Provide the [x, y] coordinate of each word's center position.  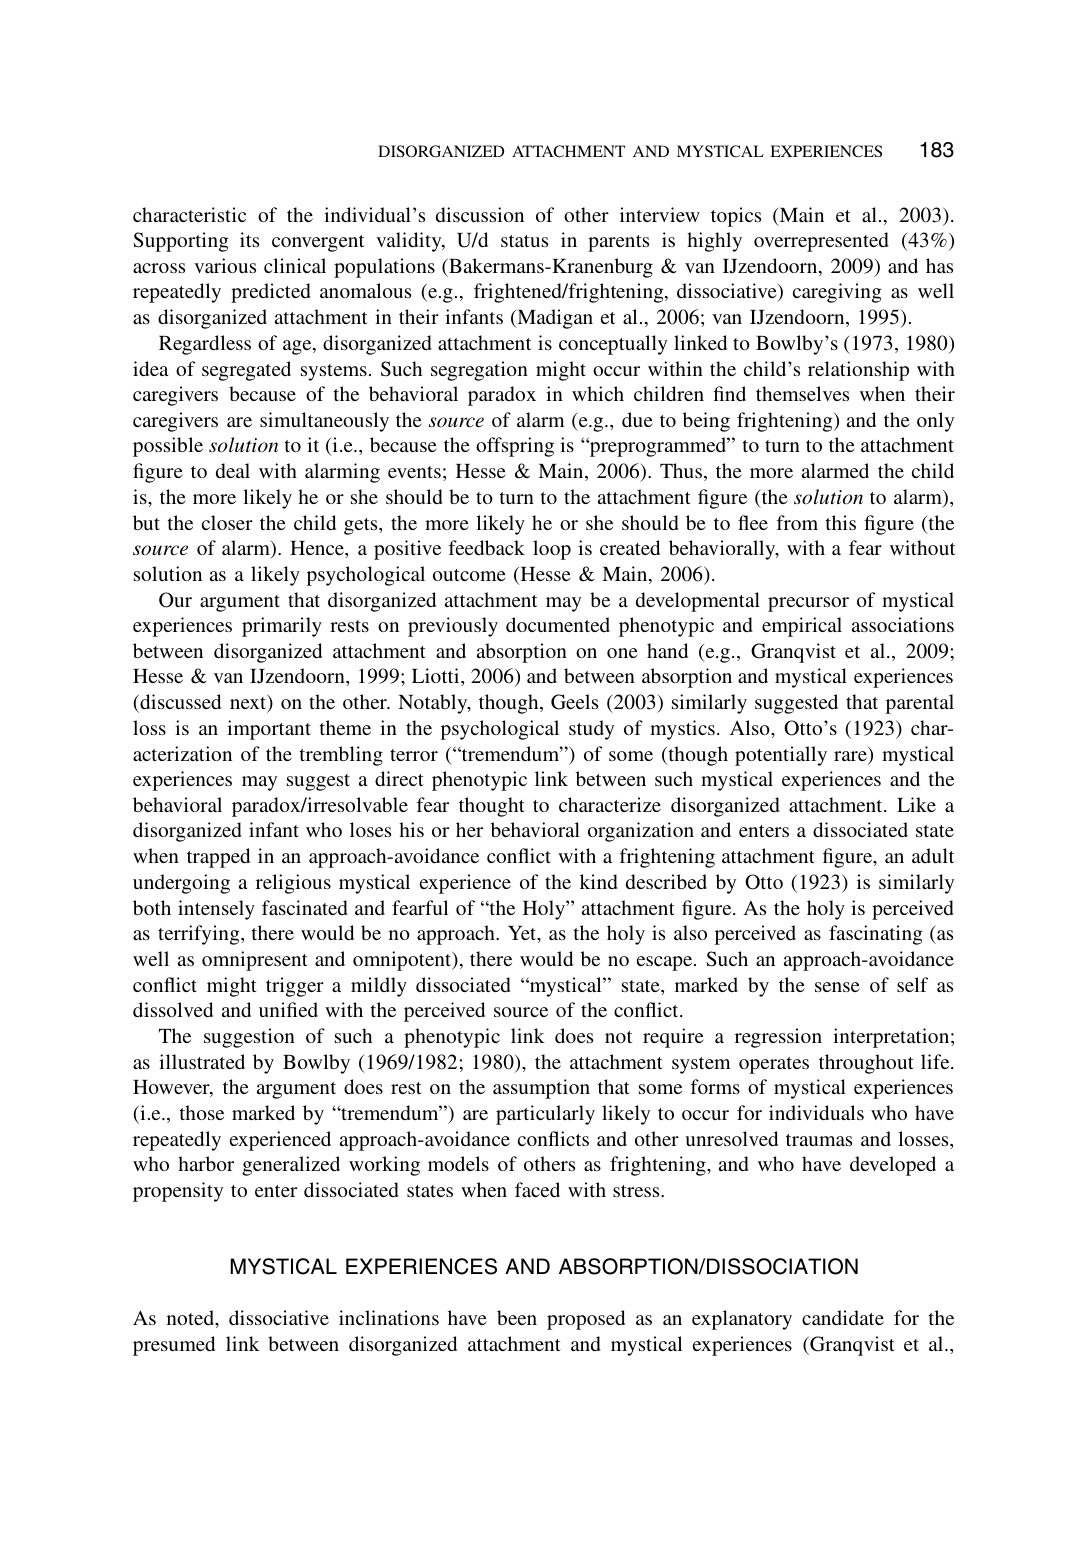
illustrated [202, 1061]
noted [191, 1317]
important [269, 730]
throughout [866, 1064]
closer [227, 522]
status [524, 241]
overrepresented [821, 242]
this [841, 522]
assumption [541, 1089]
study [591, 730]
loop [552, 550]
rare [851, 757]
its [249, 239]
